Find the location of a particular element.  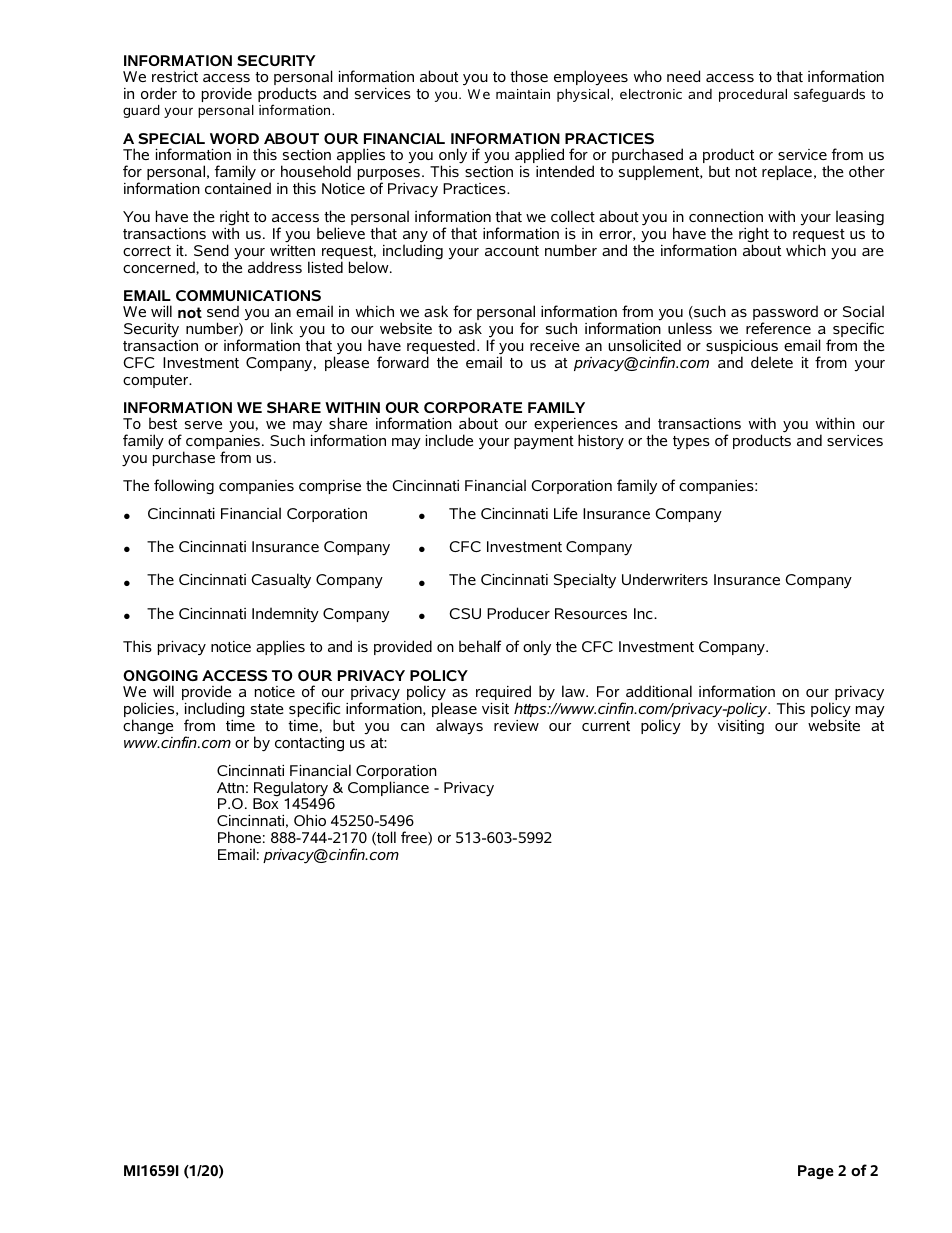

Underwriters is located at coordinates (665, 579).
